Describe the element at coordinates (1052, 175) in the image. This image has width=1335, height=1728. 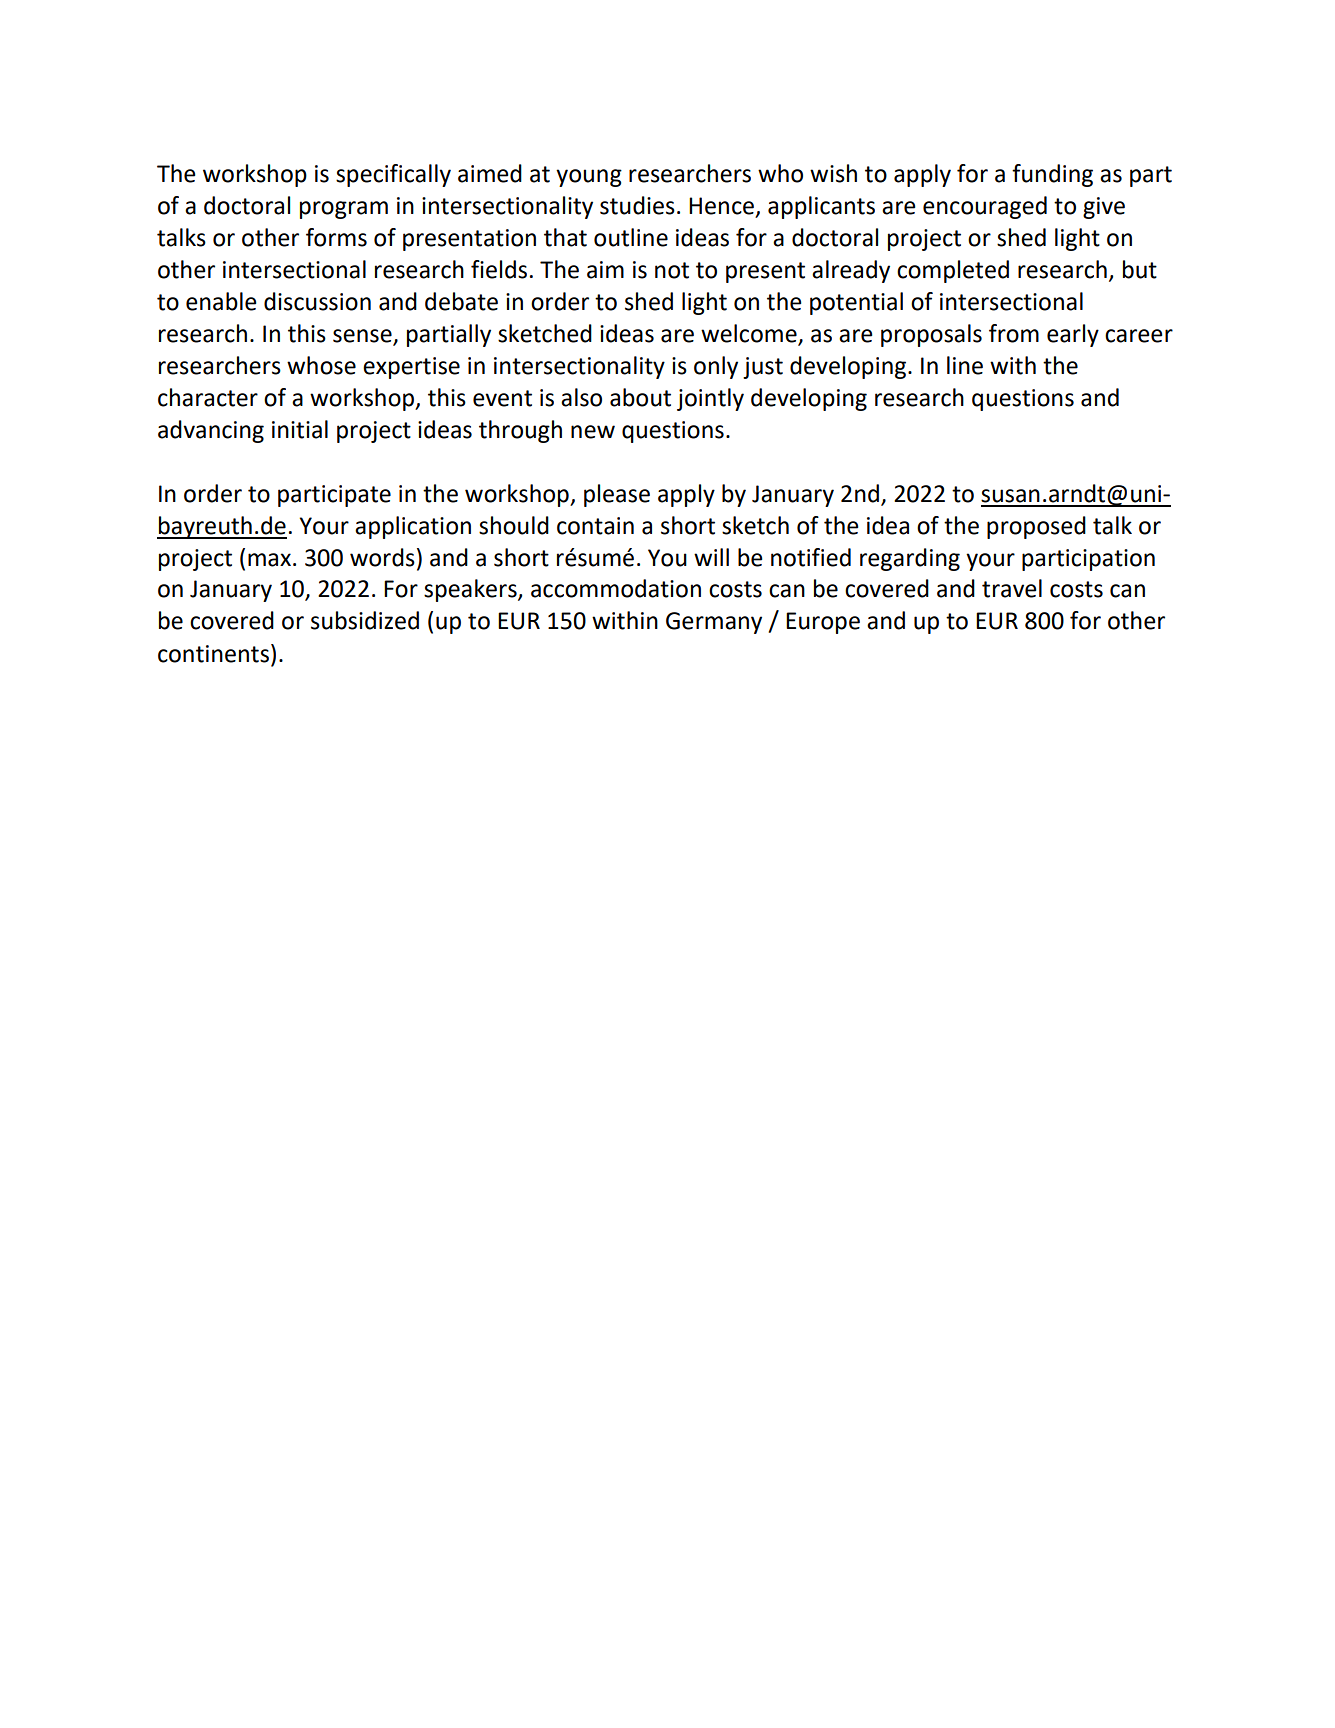
I see `funding` at that location.
